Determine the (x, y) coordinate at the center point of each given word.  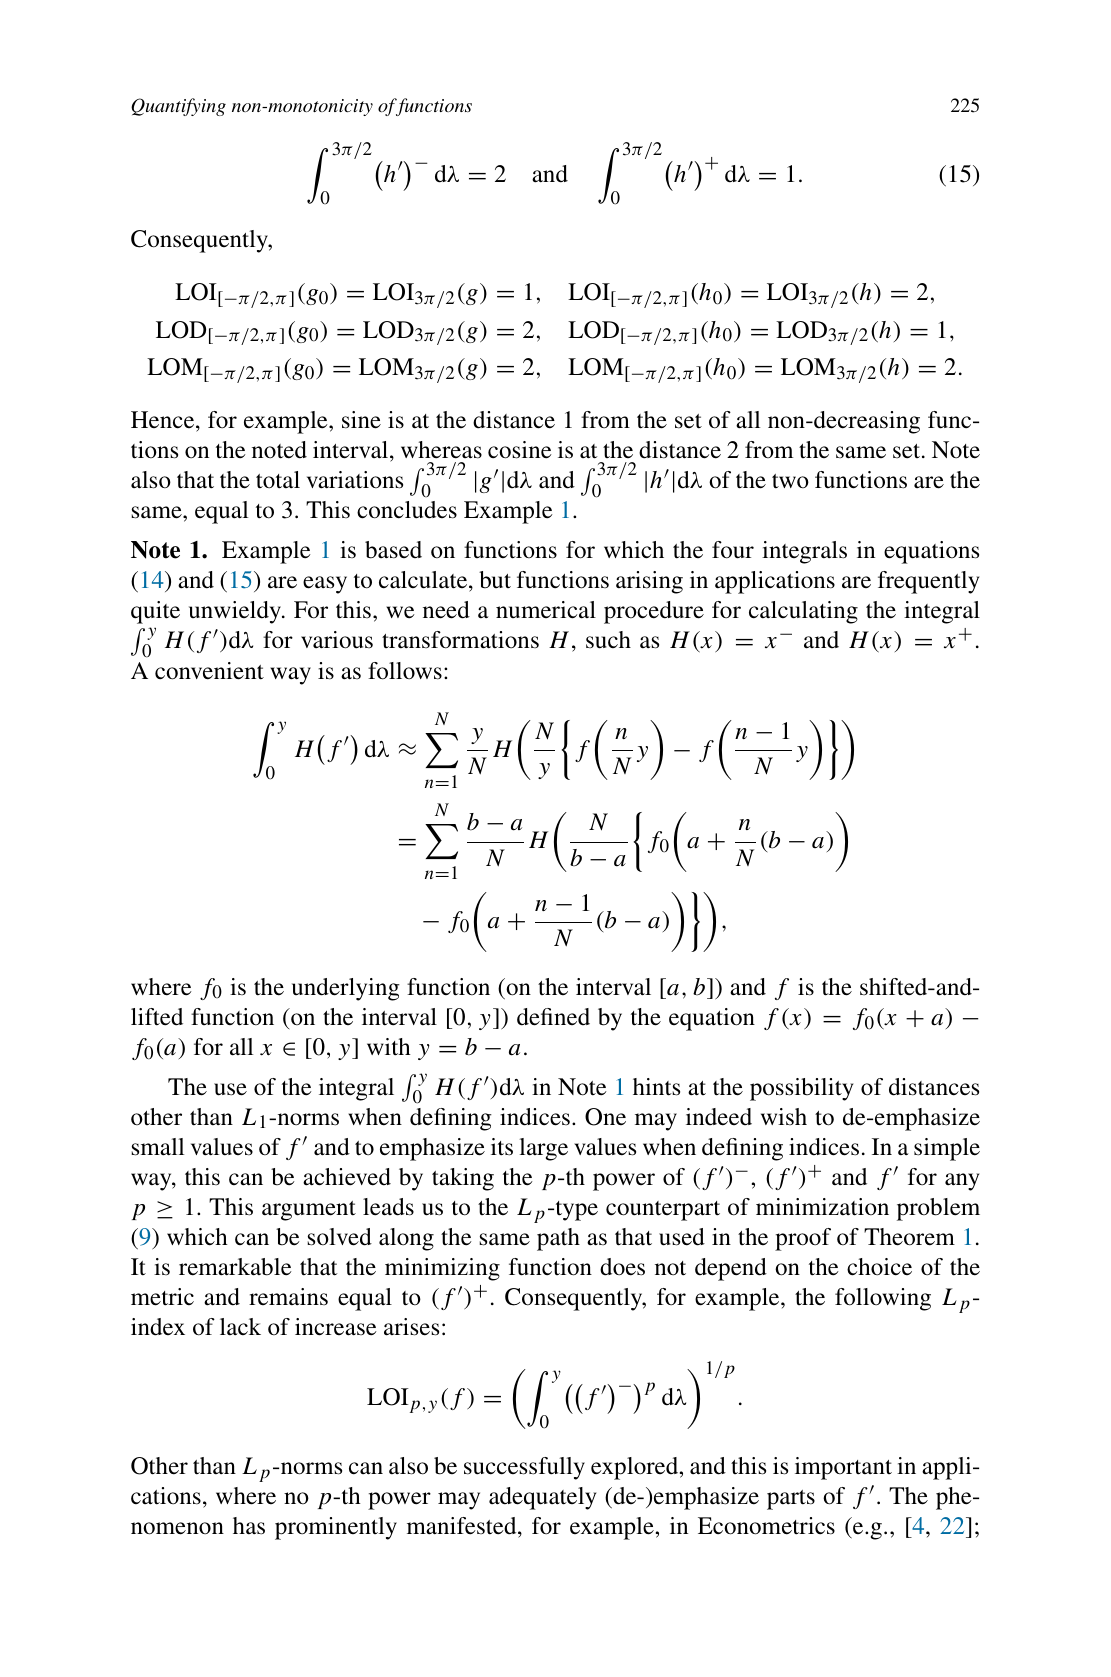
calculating (803, 612)
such (608, 640)
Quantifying (178, 107)
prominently (336, 1528)
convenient (209, 671)
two (790, 481)
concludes (407, 510)
